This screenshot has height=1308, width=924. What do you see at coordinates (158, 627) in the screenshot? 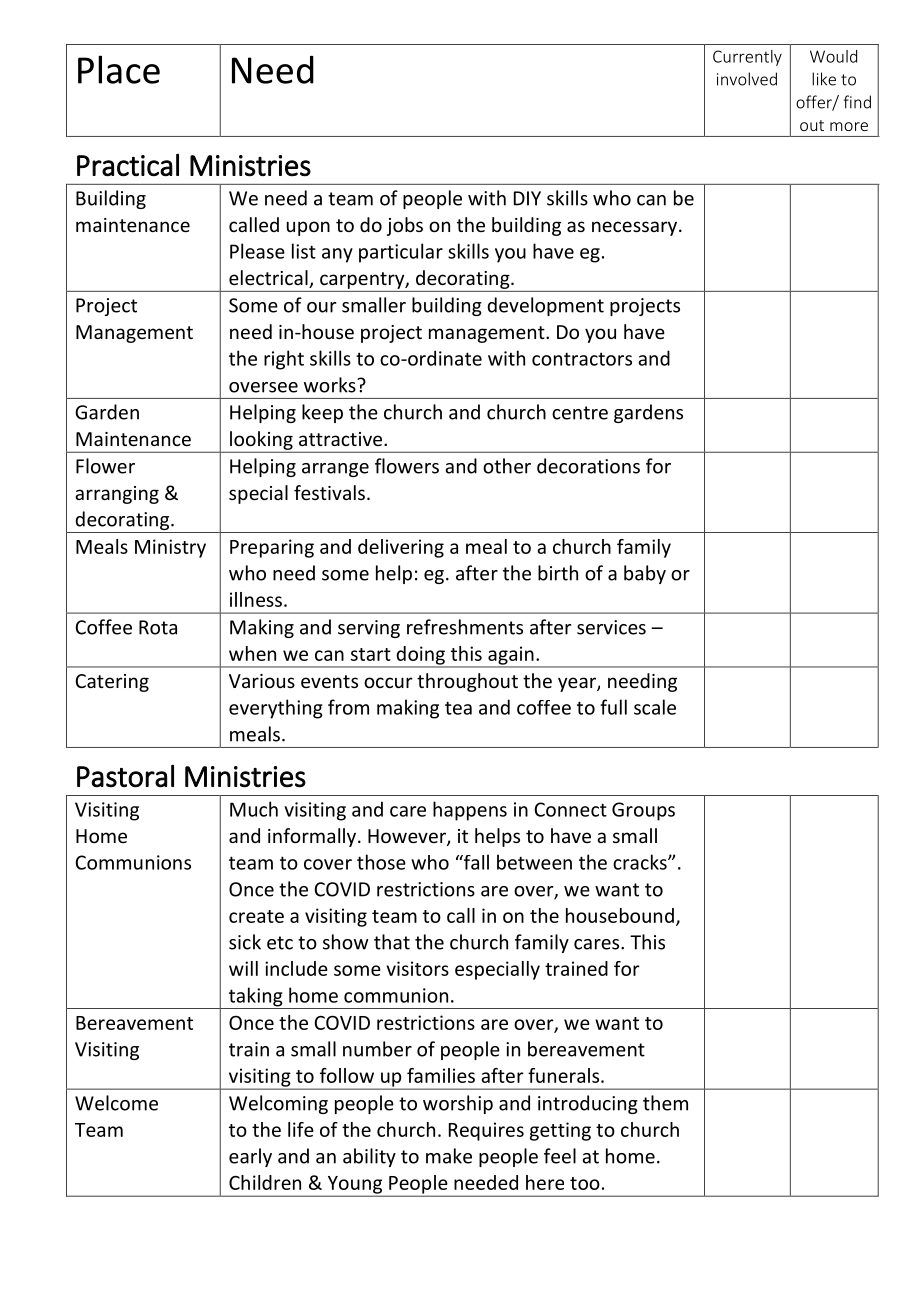
I see `Rota` at bounding box center [158, 627].
